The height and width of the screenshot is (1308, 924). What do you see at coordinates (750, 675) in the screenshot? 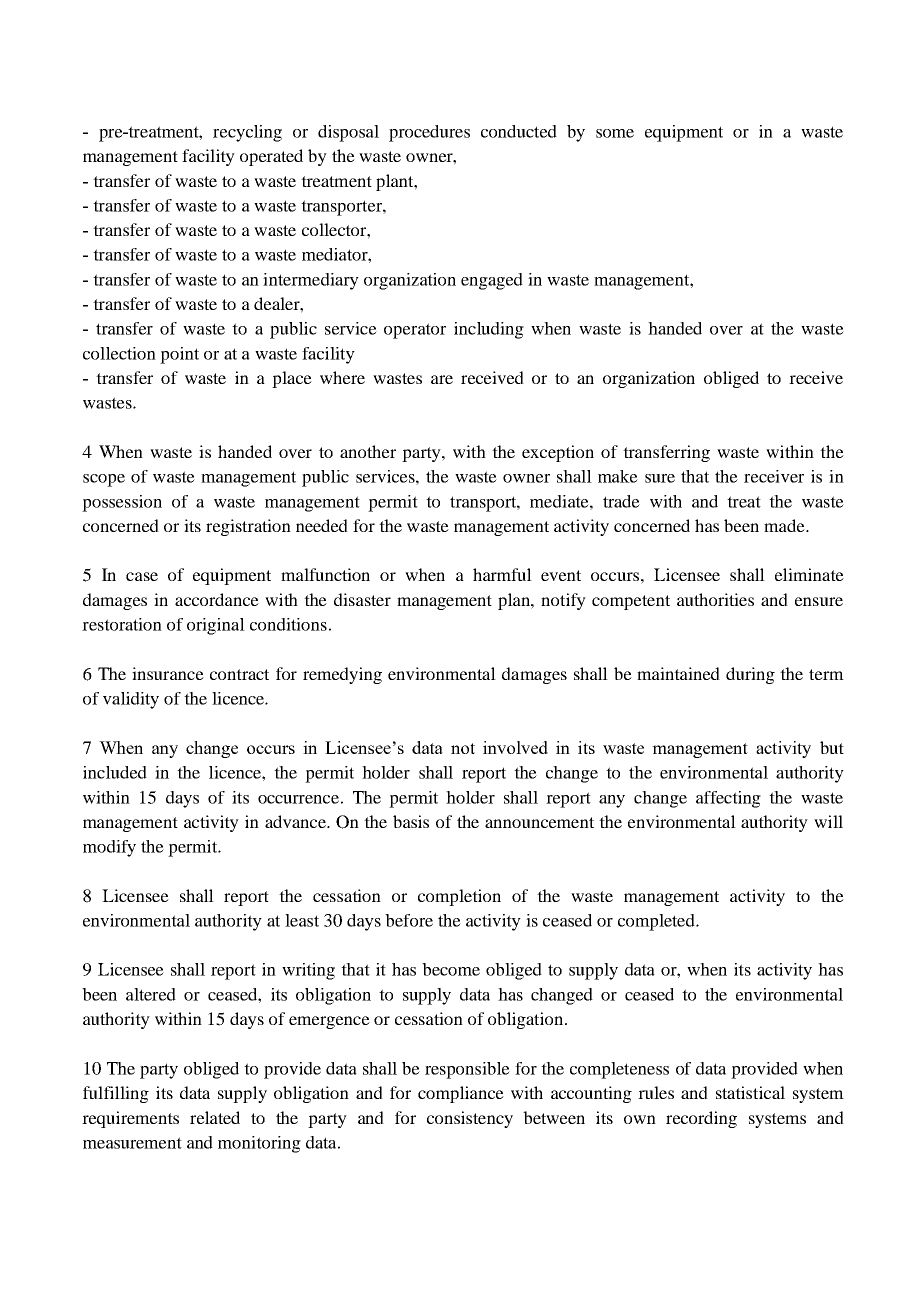
I see `during` at bounding box center [750, 675].
